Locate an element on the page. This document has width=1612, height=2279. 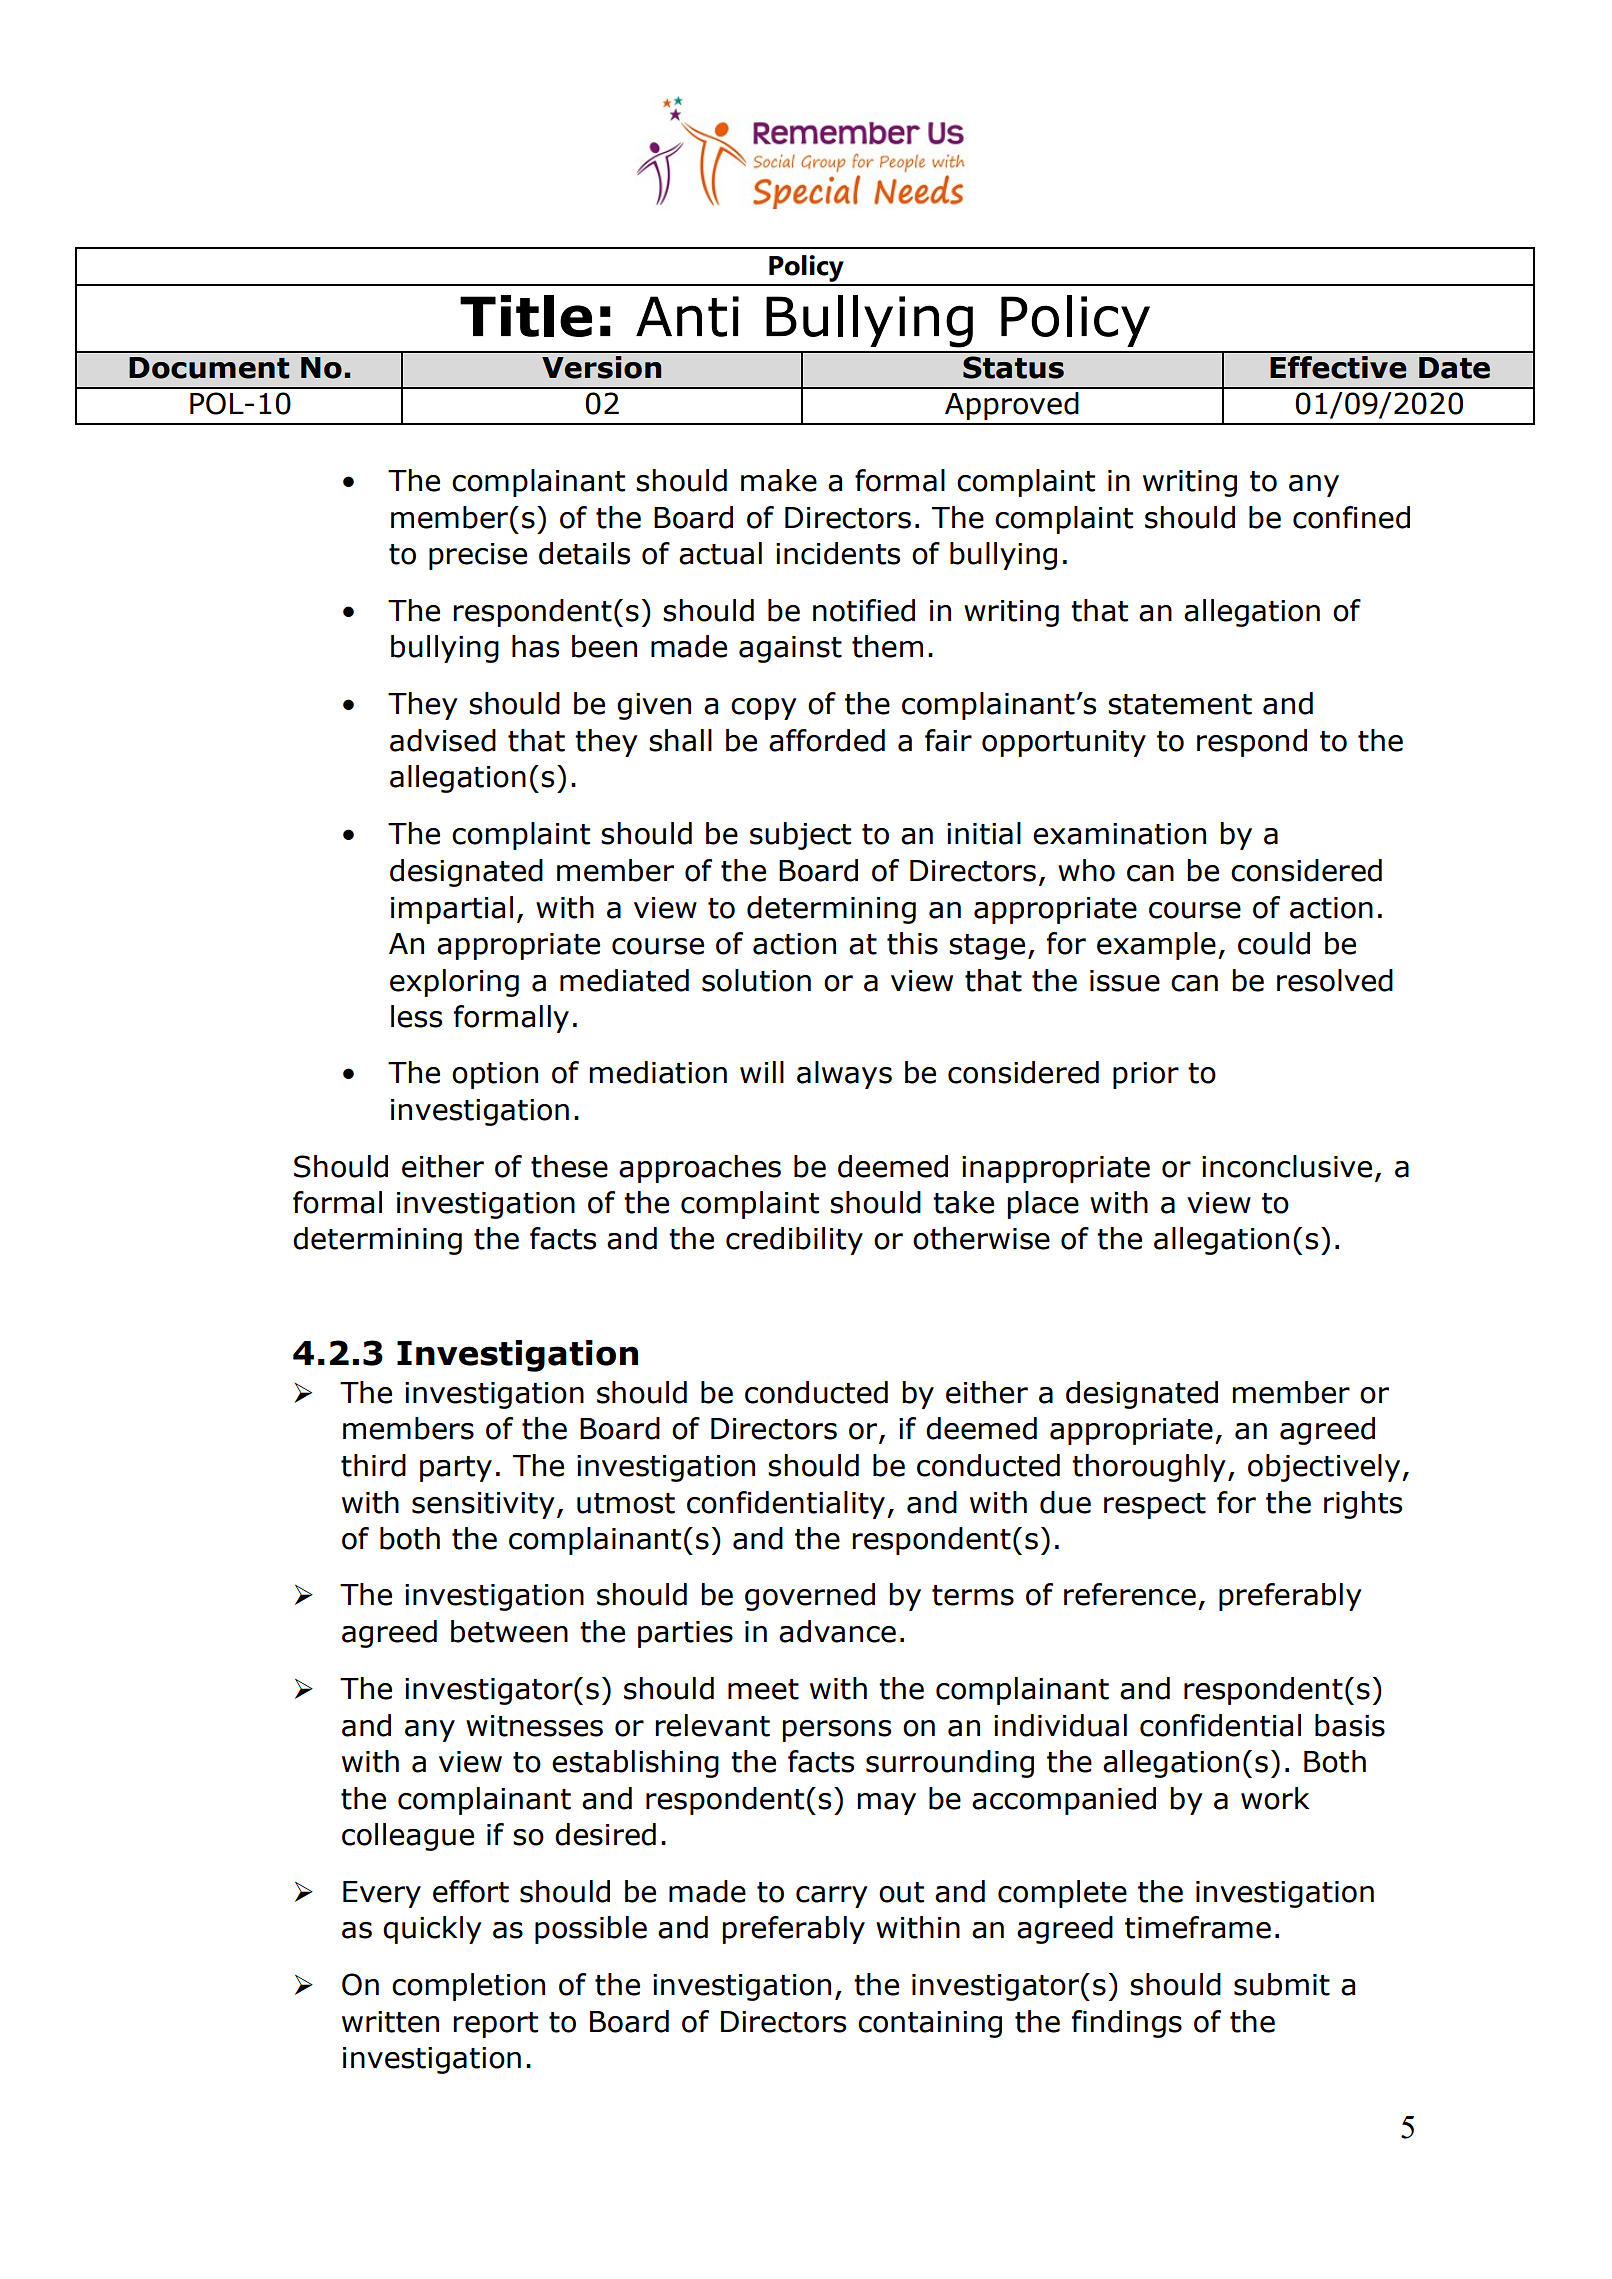
Document is located at coordinates (209, 368).
